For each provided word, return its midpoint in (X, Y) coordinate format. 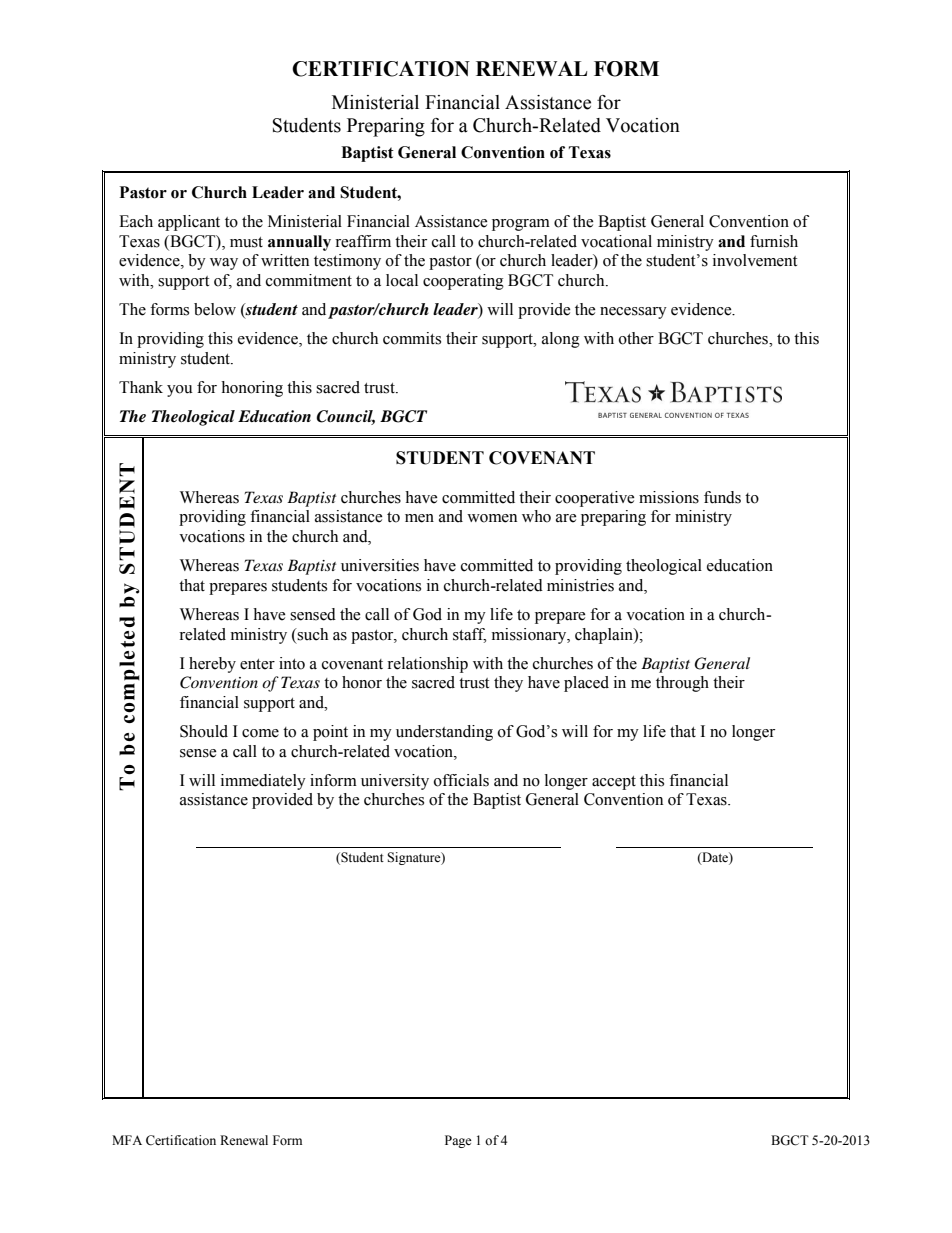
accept (614, 783)
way (224, 264)
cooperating (463, 282)
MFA (127, 1140)
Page (458, 1141)
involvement (755, 260)
